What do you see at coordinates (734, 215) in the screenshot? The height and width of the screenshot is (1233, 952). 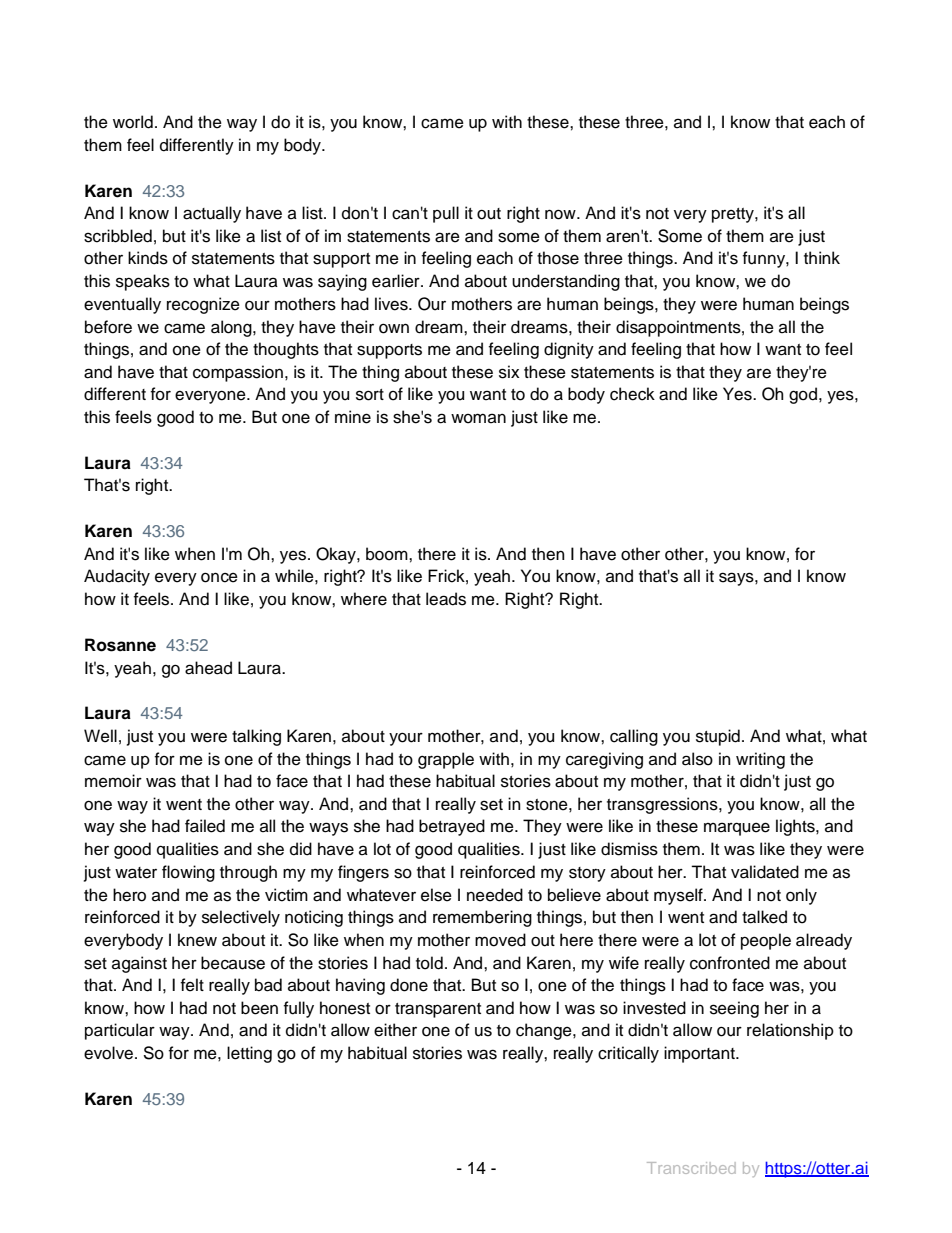 I see `pretty` at bounding box center [734, 215].
